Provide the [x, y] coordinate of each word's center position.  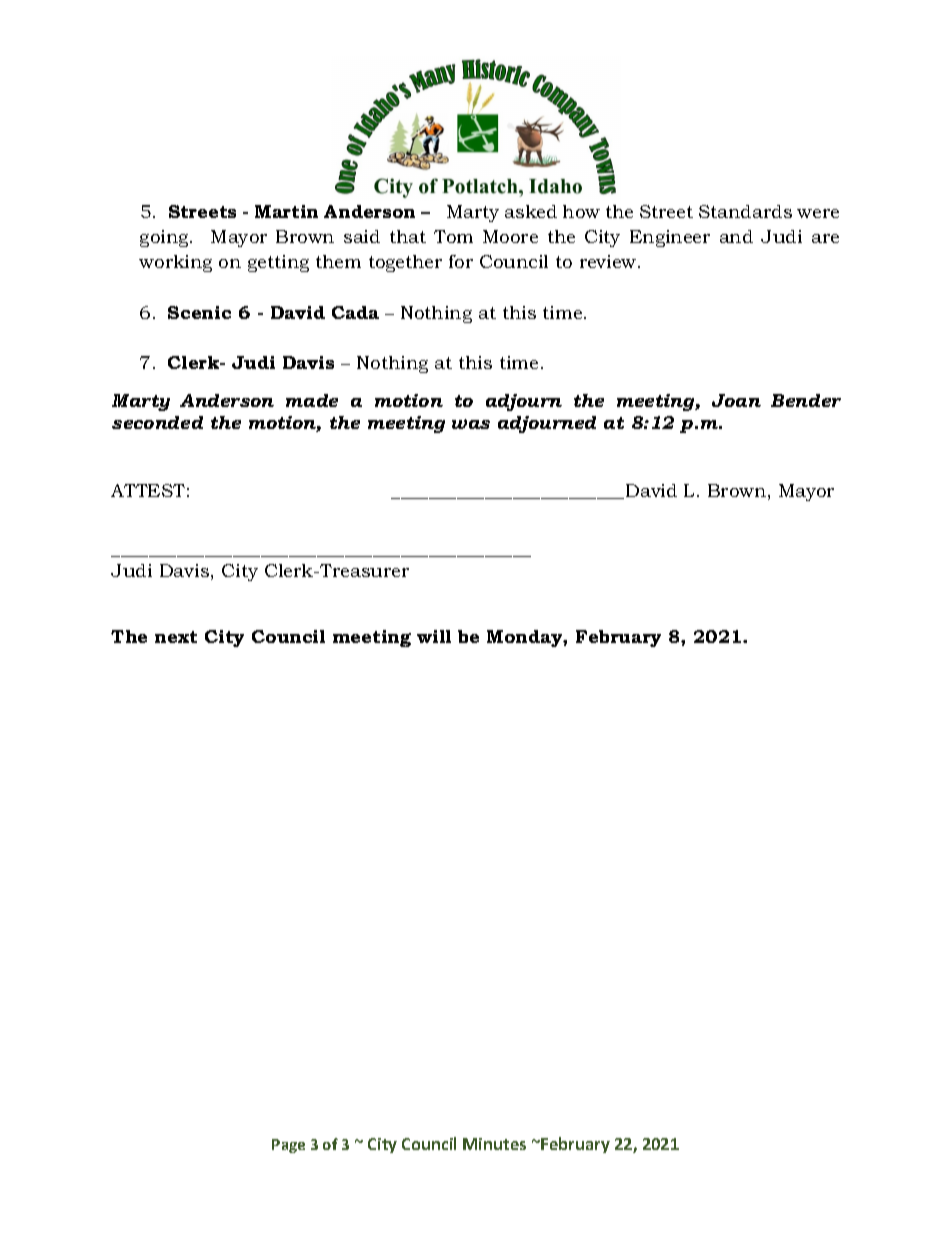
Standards [745, 211]
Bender [806, 400]
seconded [157, 422]
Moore [510, 236]
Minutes [494, 1144]
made [312, 400]
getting [278, 263]
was [471, 424]
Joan [736, 400]
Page [288, 1146]
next [176, 637]
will [434, 636]
